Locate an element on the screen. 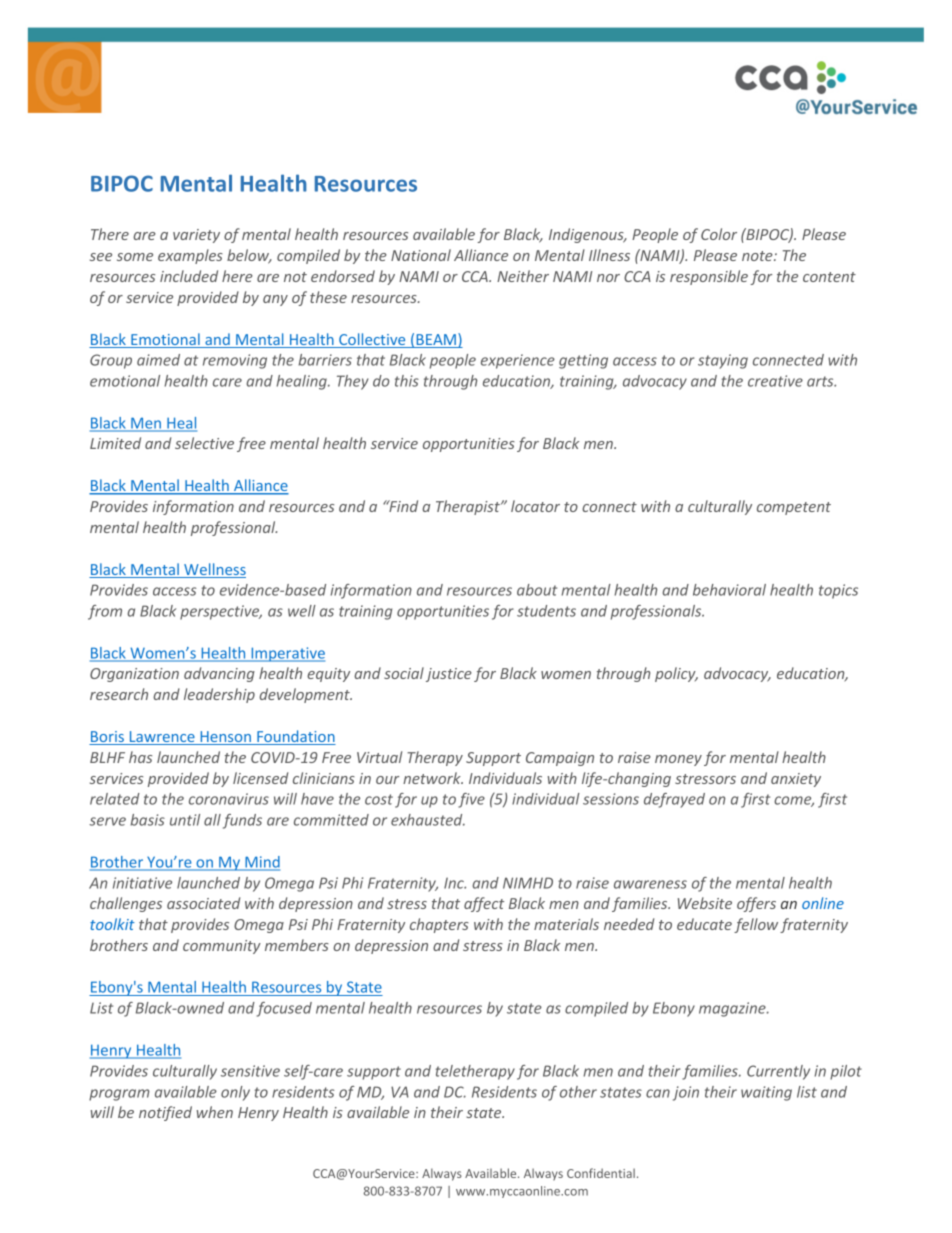  offers is located at coordinates (756, 904).
